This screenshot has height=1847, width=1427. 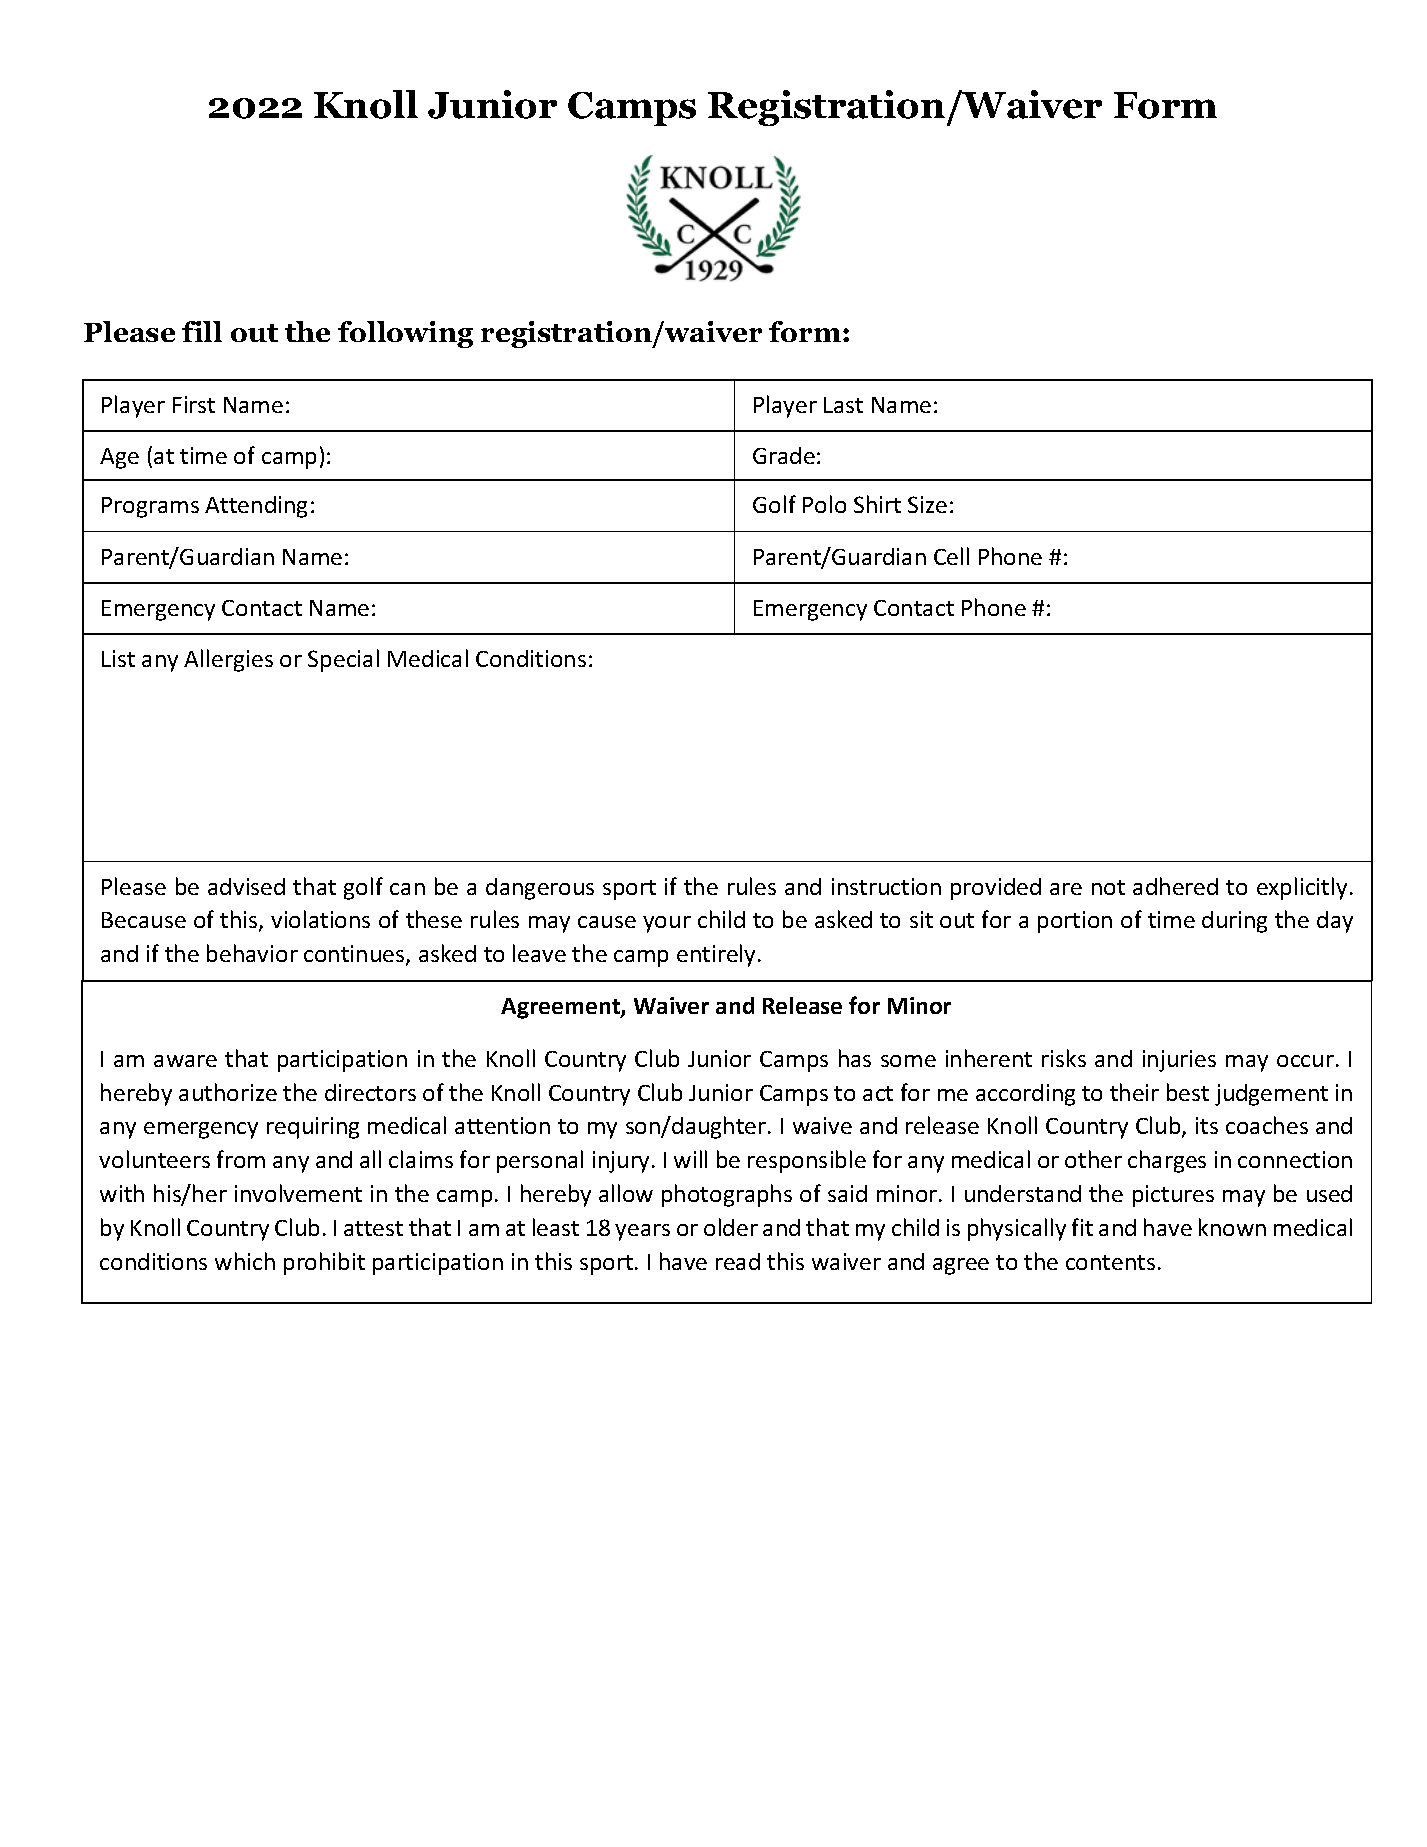 What do you see at coordinates (202, 331) in the screenshot?
I see `fill` at bounding box center [202, 331].
